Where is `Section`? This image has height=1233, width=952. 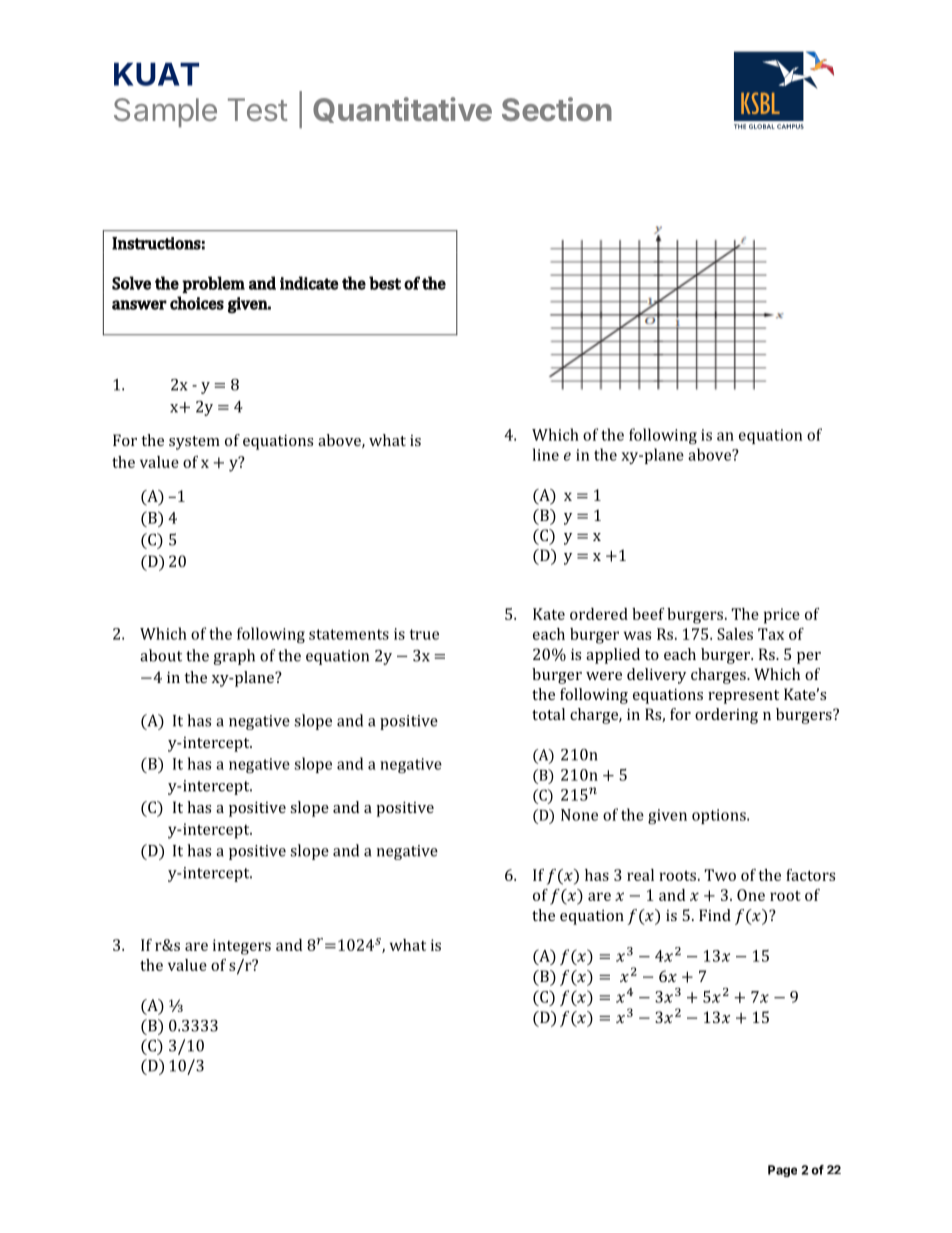
Section is located at coordinates (557, 109).
